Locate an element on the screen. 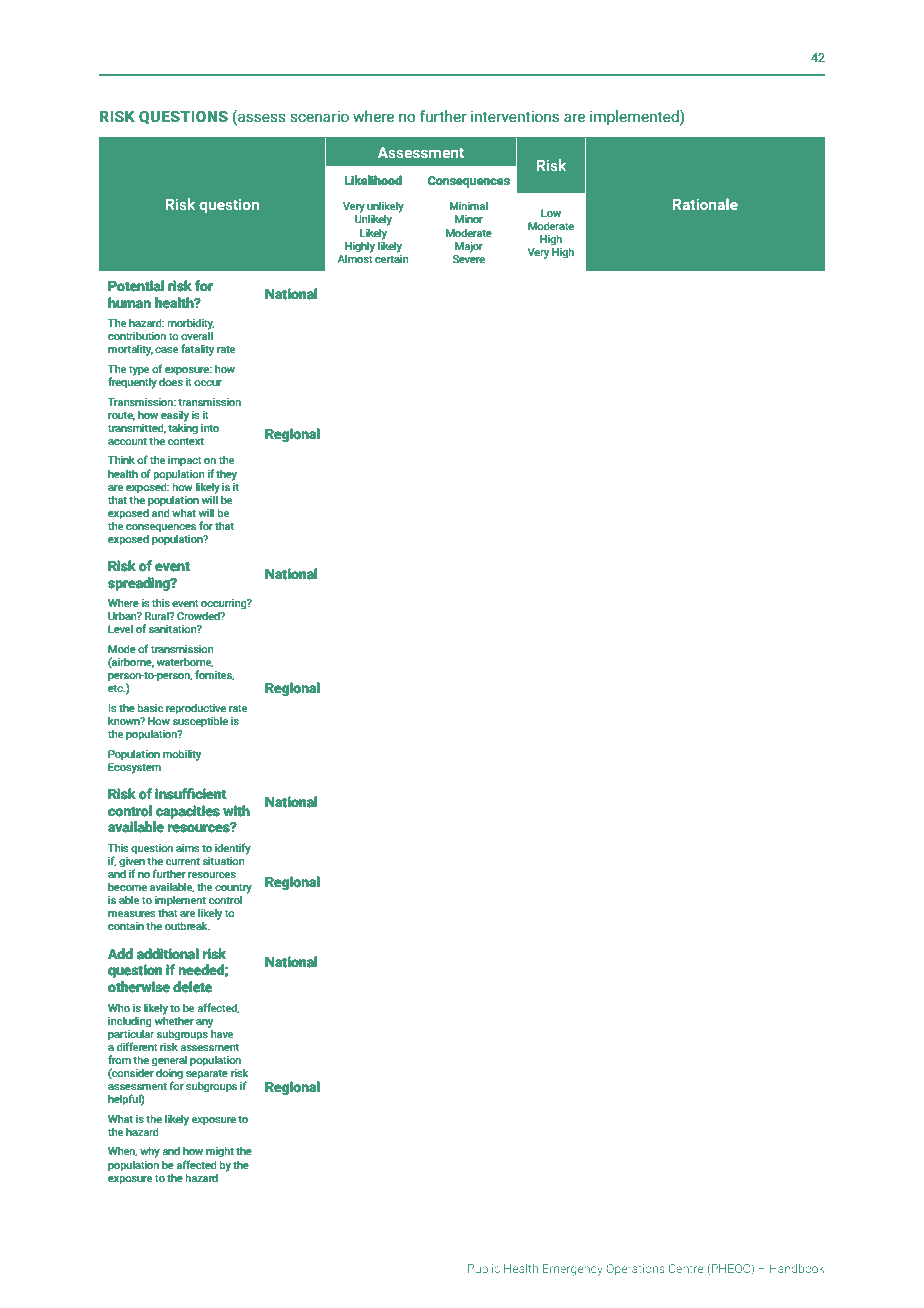  Minimal is located at coordinates (469, 206).
